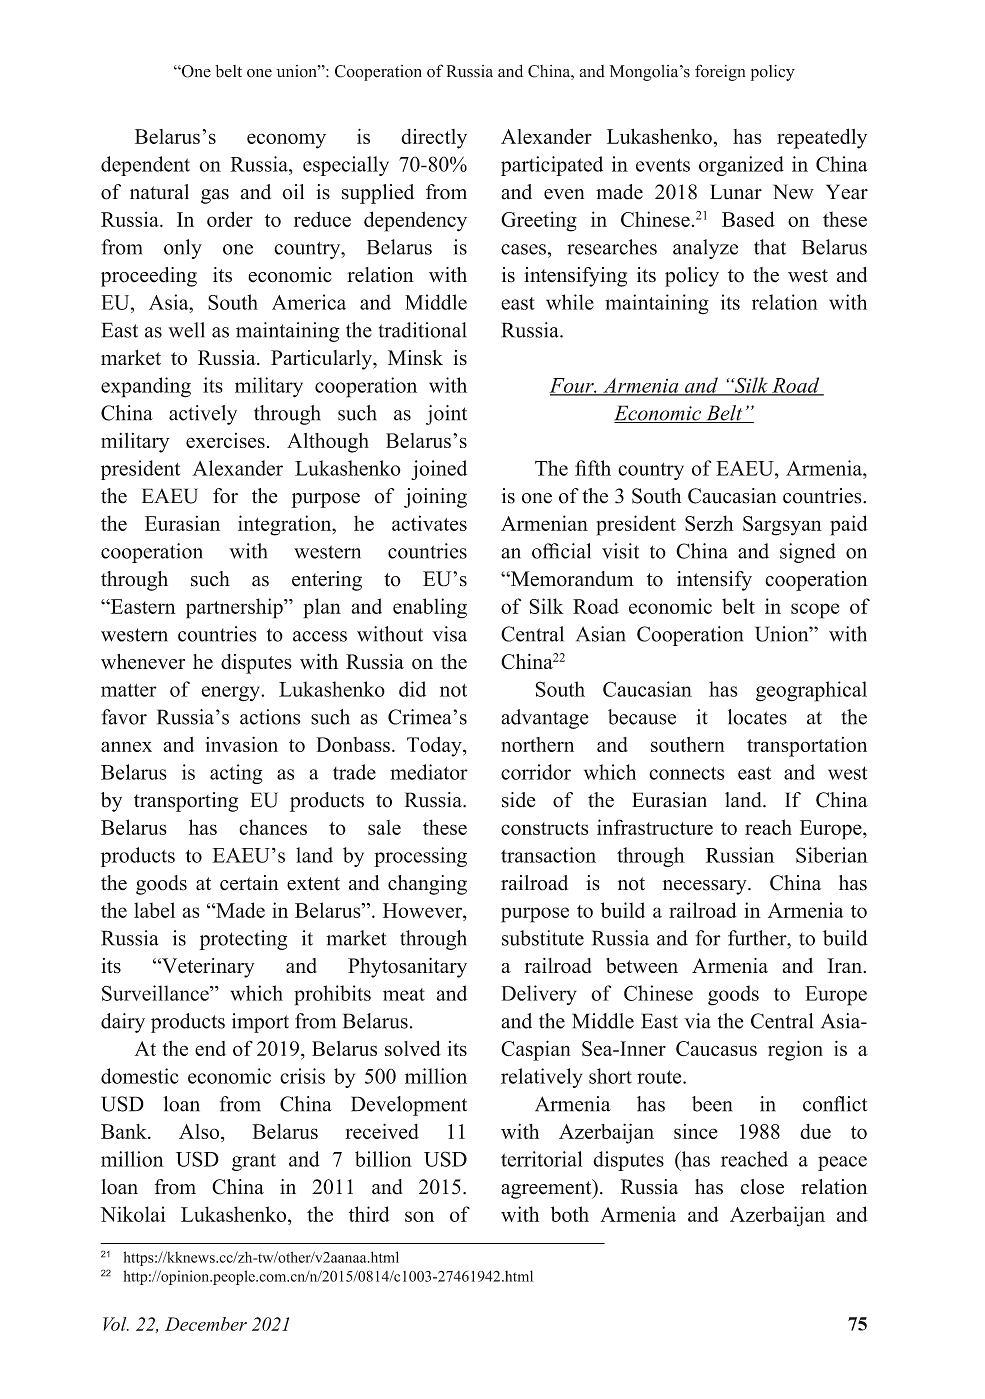 The width and height of the image is (985, 1399). Describe the element at coordinates (757, 717) in the image. I see `locates` at that location.
